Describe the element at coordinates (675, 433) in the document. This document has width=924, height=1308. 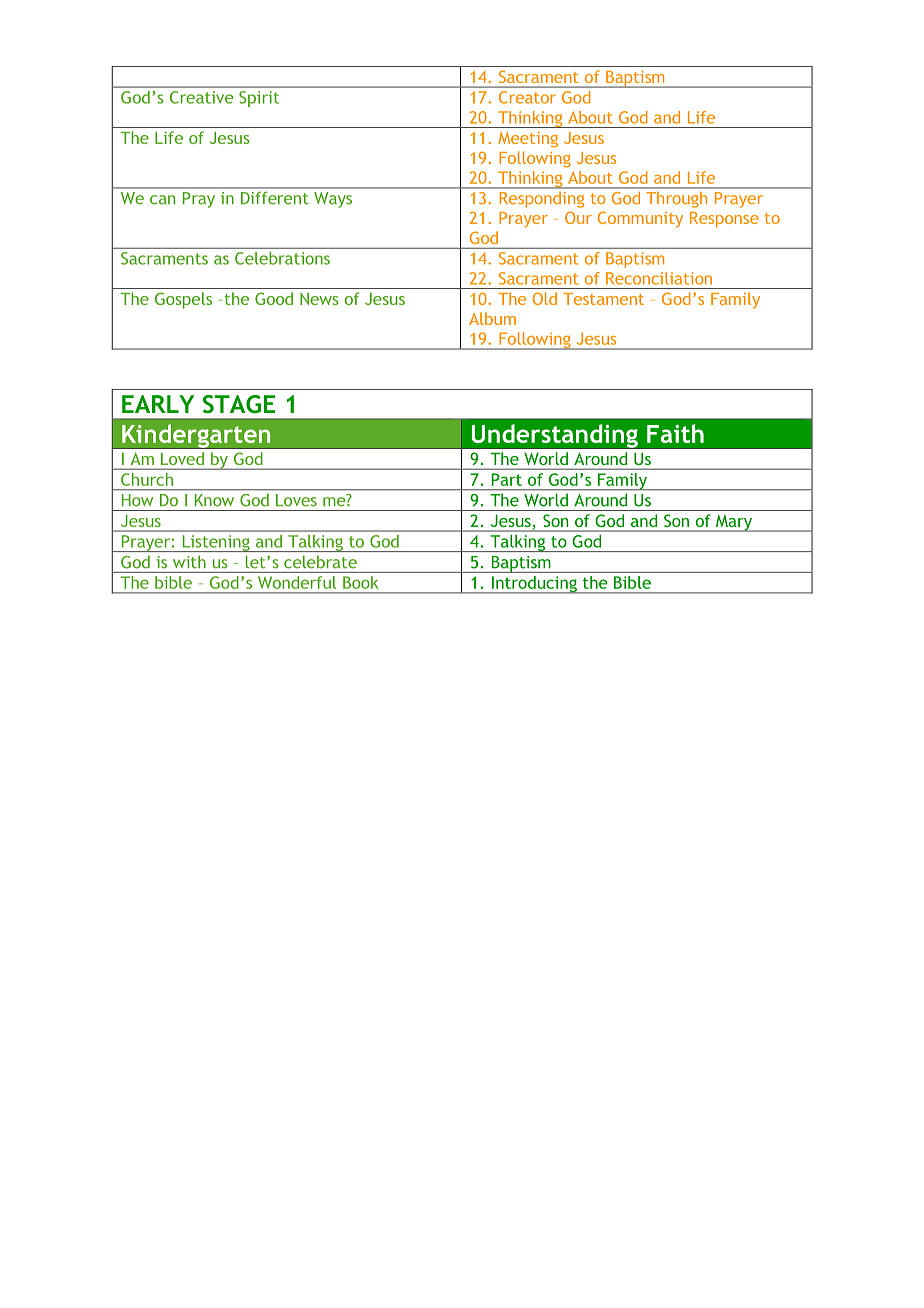
I see `Faith` at that location.
